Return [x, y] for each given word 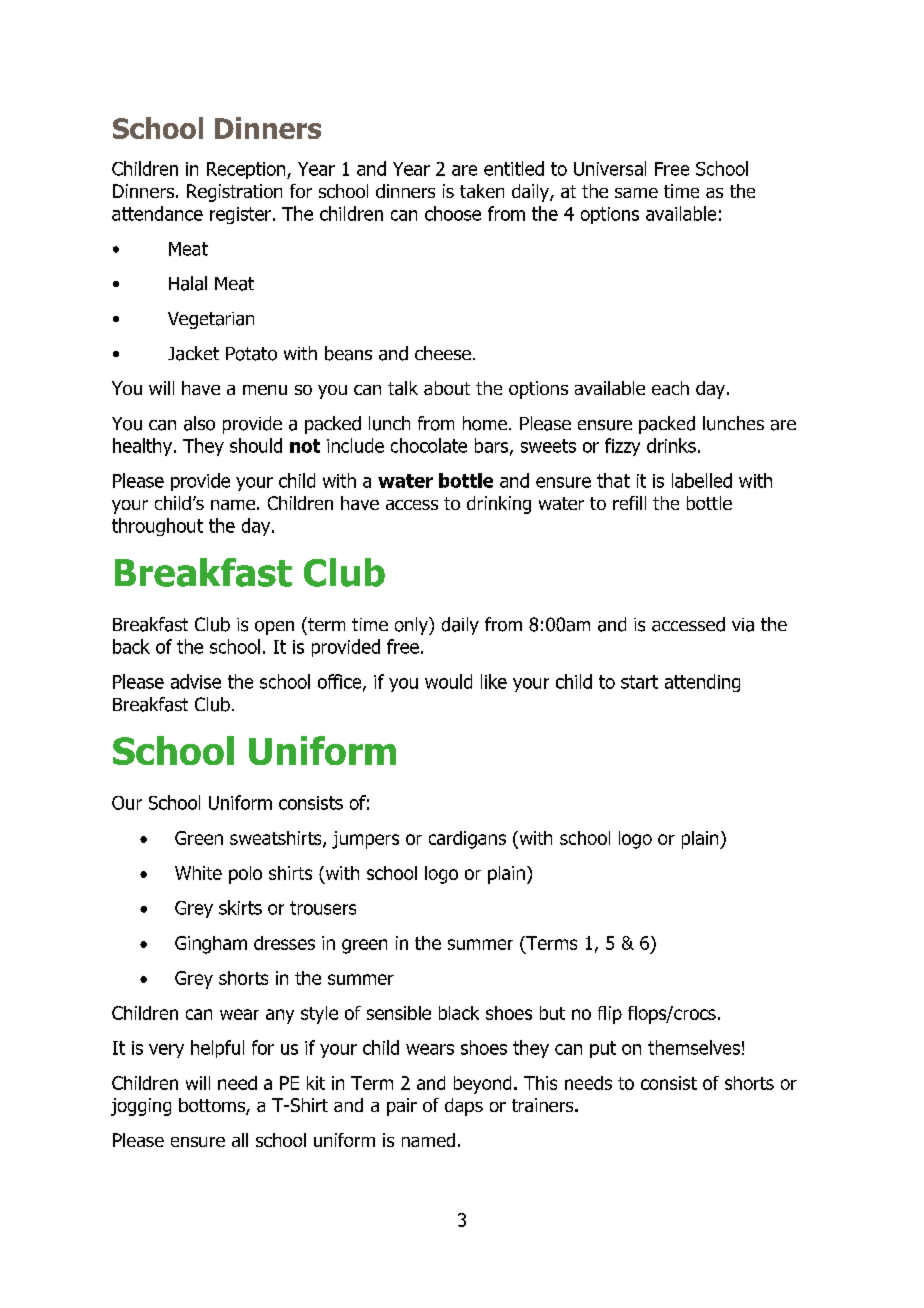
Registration [234, 193]
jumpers [365, 840]
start [639, 682]
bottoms [213, 1106]
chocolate [429, 445]
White [198, 873]
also [199, 423]
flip [610, 1015]
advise [196, 681]
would [448, 681]
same [636, 193]
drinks [671, 445]
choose [453, 213]
